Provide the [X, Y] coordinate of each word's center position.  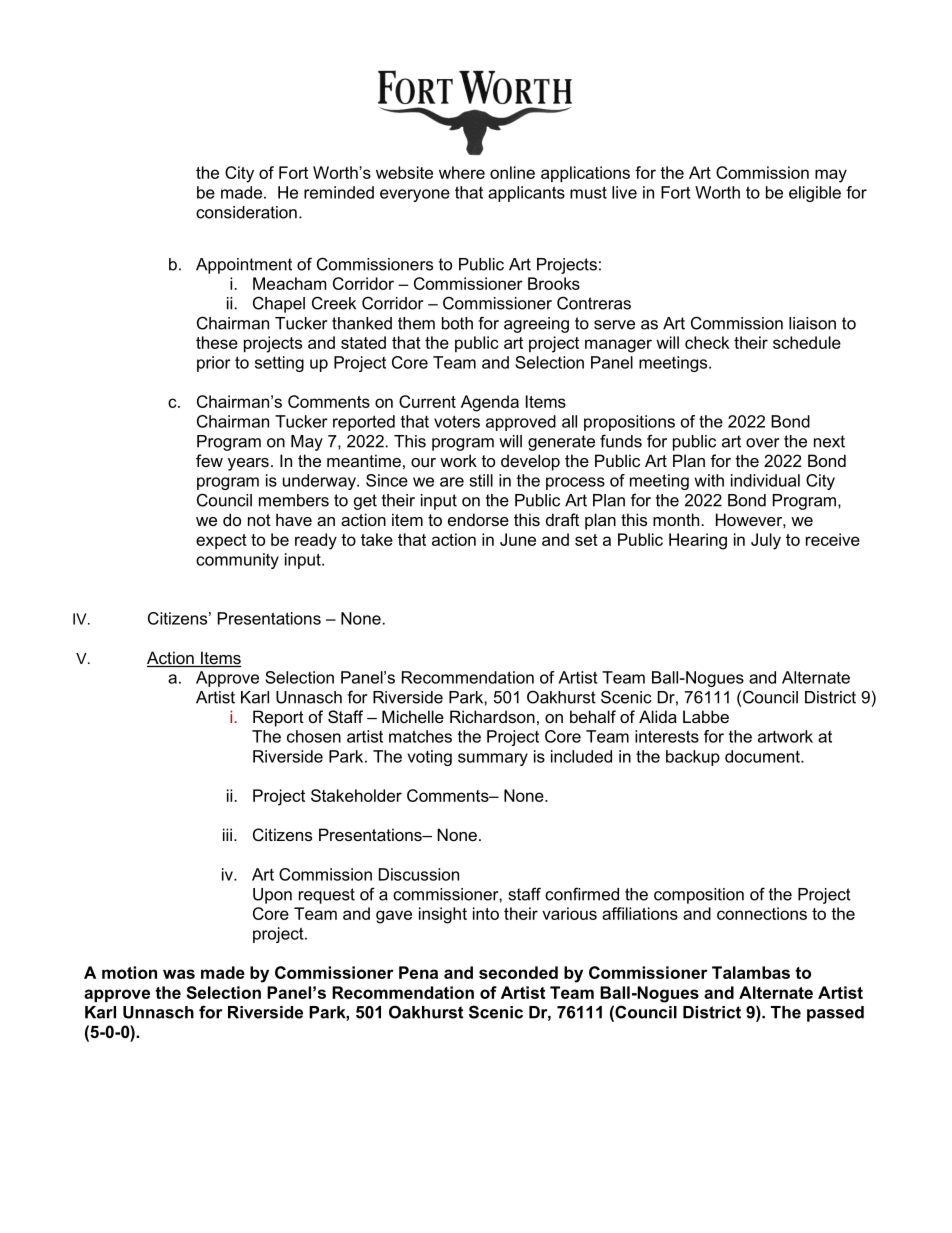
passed [835, 1014]
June [518, 539]
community [237, 561]
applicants [526, 194]
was [179, 974]
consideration [246, 212]
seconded [518, 972]
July [766, 541]
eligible [815, 194]
